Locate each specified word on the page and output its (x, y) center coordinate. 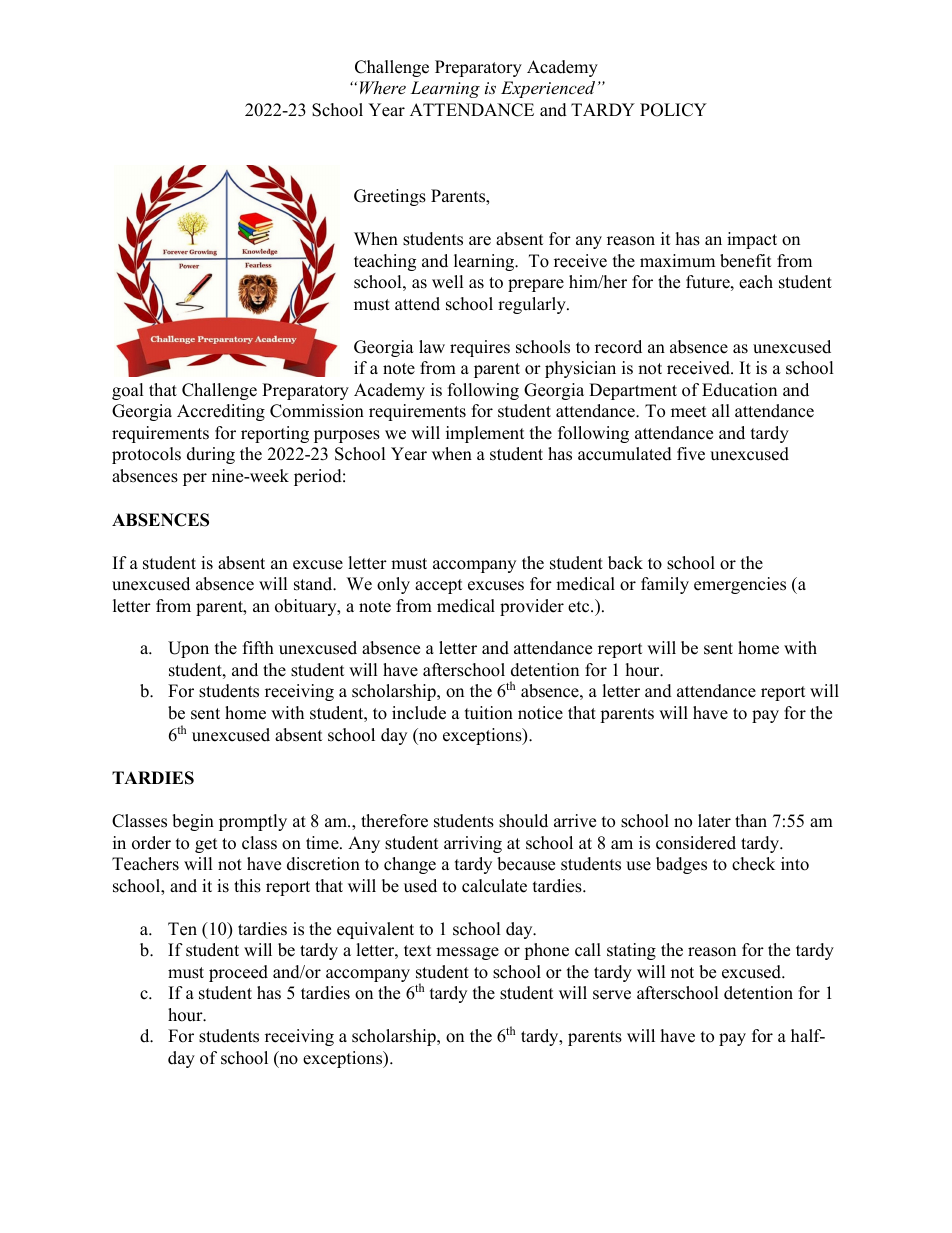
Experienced (548, 89)
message (467, 953)
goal (128, 391)
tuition (489, 713)
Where (383, 87)
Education (739, 390)
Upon (188, 649)
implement (485, 434)
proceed (238, 973)
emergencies (740, 585)
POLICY (673, 110)
